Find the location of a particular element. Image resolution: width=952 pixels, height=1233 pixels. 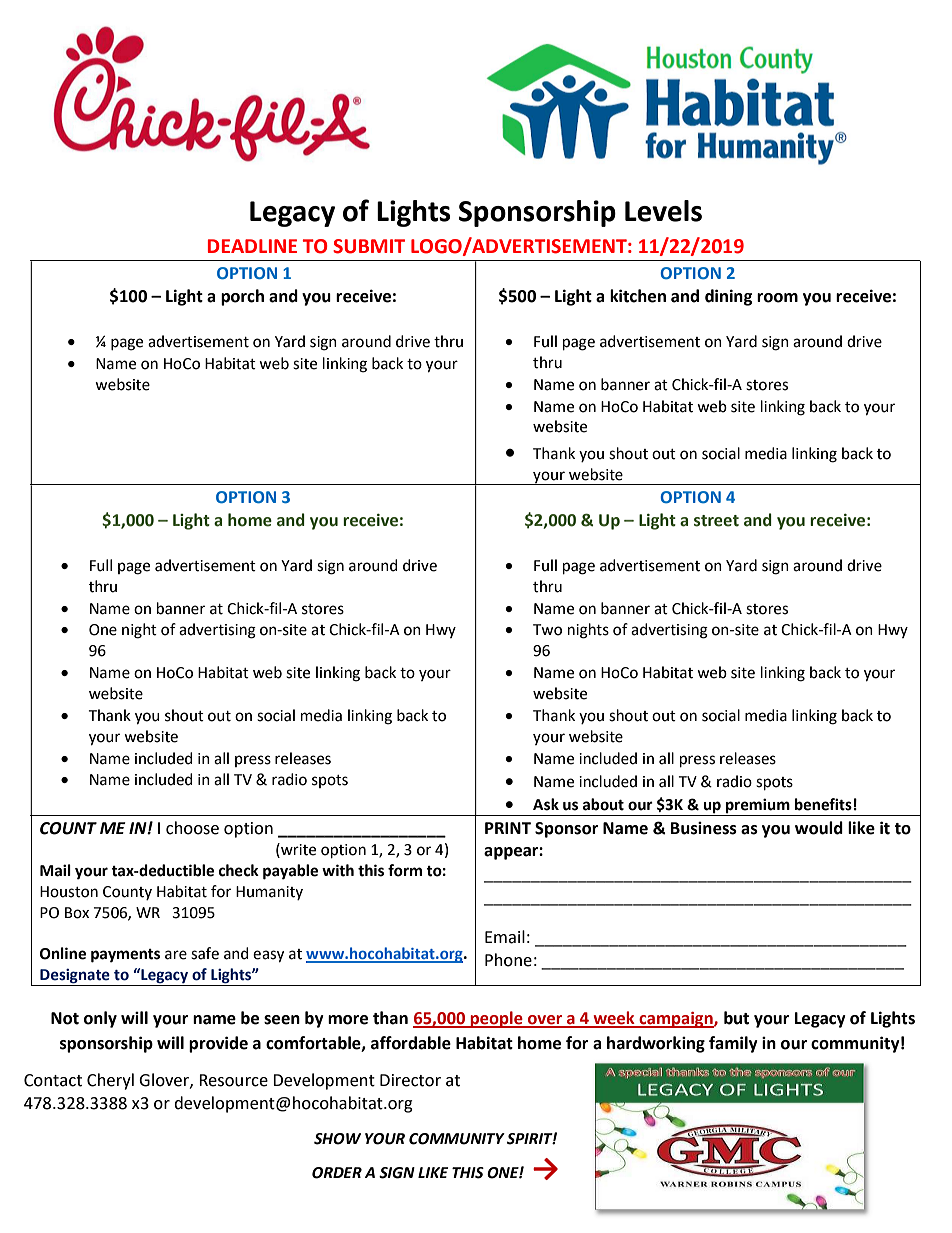

street is located at coordinates (716, 521).
